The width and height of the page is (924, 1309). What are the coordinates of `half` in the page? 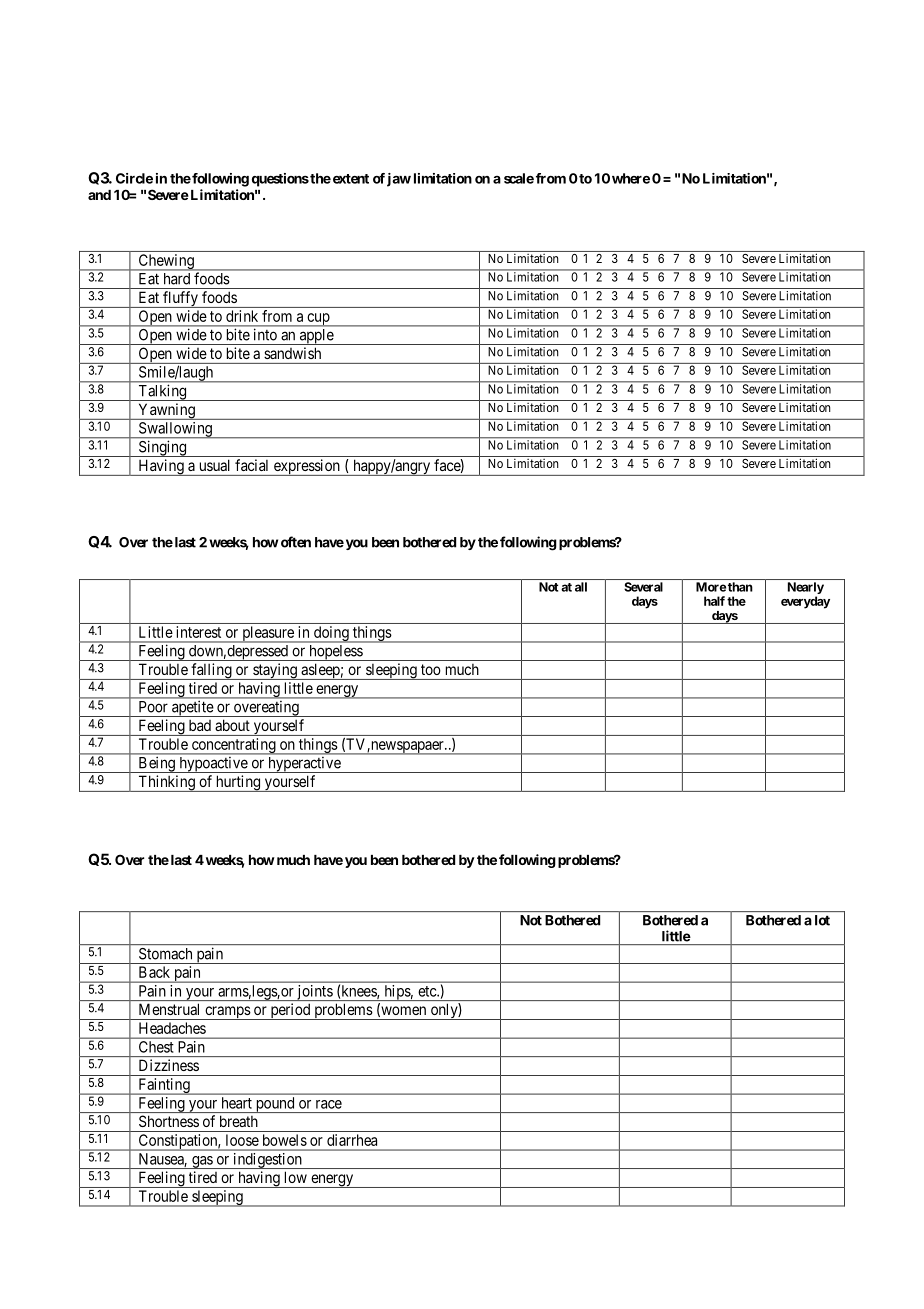 It's located at (714, 601).
